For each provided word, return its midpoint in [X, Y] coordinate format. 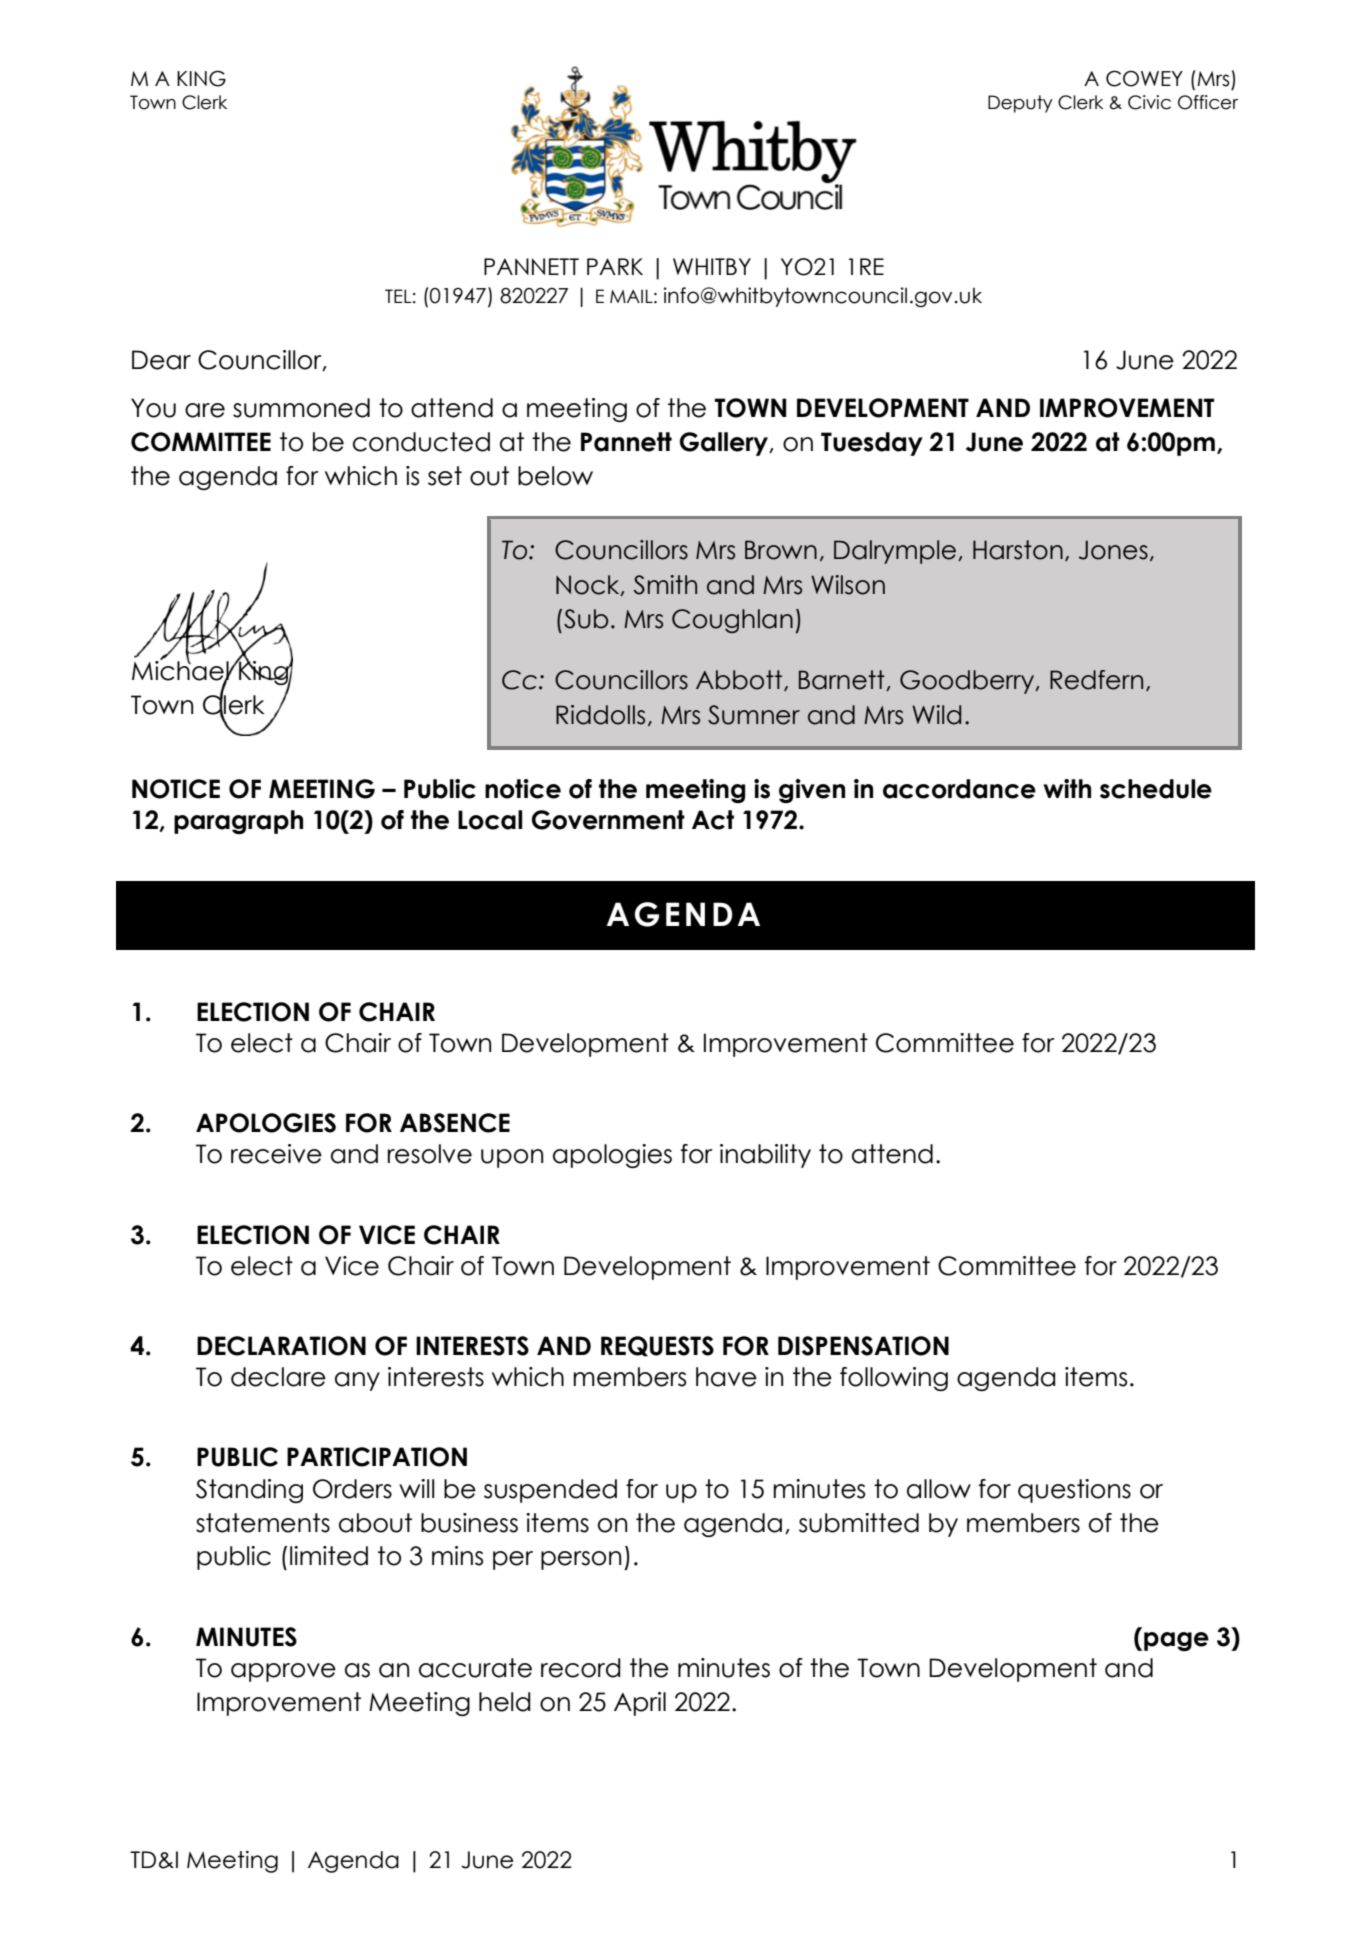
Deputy [1020, 104]
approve [283, 1672]
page [1176, 1641]
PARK [615, 266]
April [640, 1704]
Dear [161, 360]
